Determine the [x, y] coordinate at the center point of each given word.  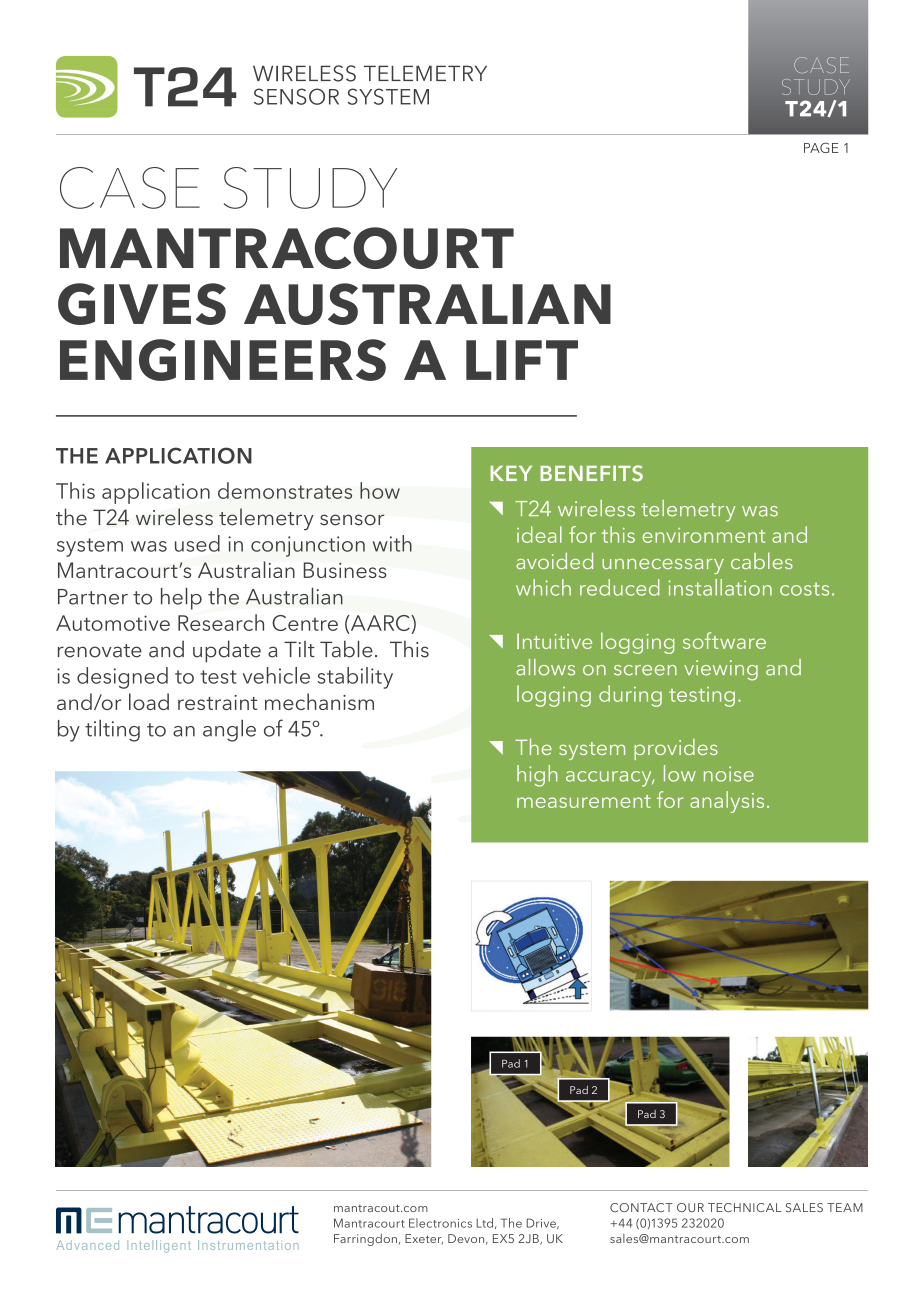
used [197, 543]
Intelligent [159, 1246]
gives [142, 304]
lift [522, 360]
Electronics [440, 1223]
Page [821, 147]
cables [762, 560]
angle [229, 731]
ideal [539, 534]
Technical [744, 1207]
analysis [727, 802]
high [537, 776]
